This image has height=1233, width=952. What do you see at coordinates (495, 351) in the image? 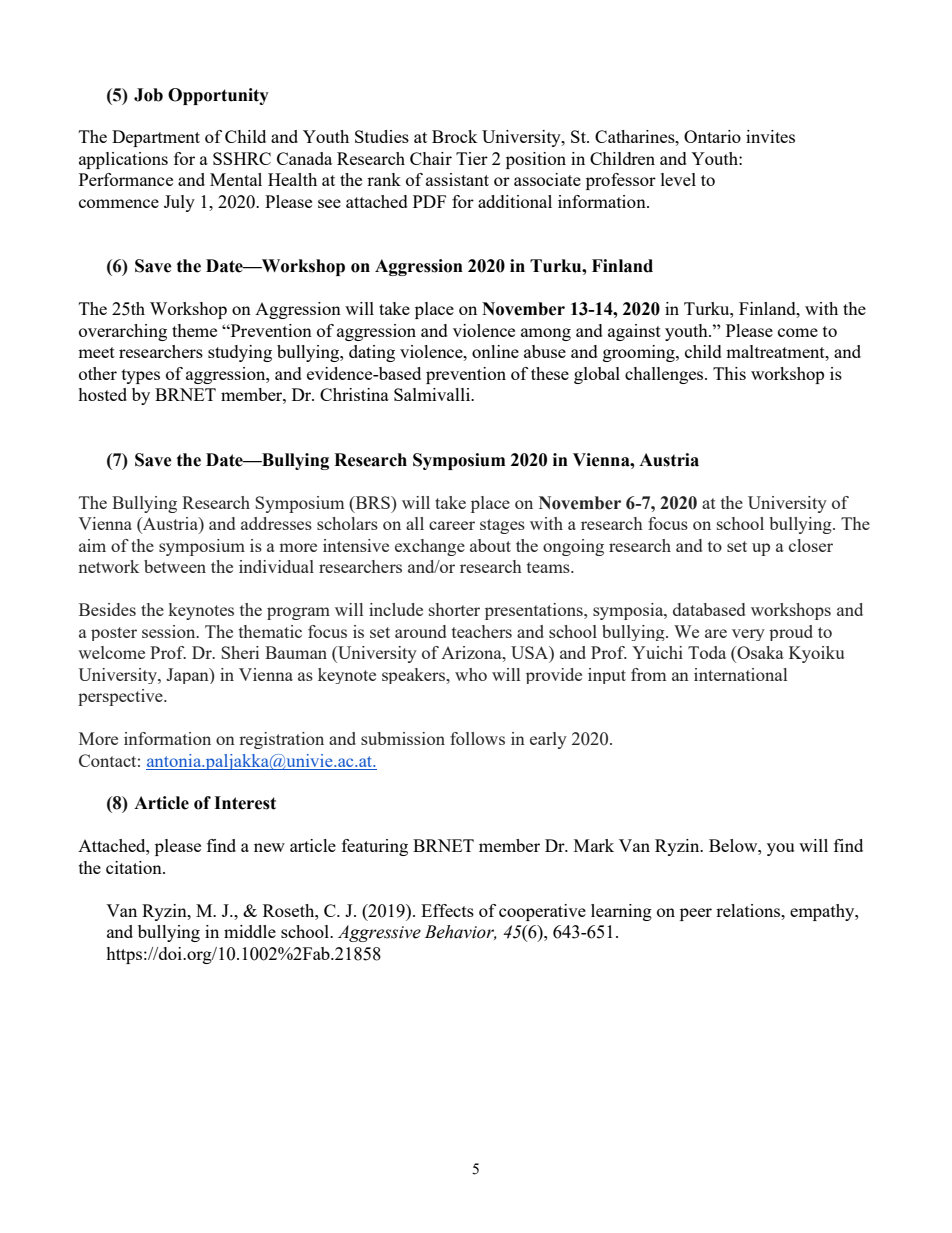
I see `online` at bounding box center [495, 351].
